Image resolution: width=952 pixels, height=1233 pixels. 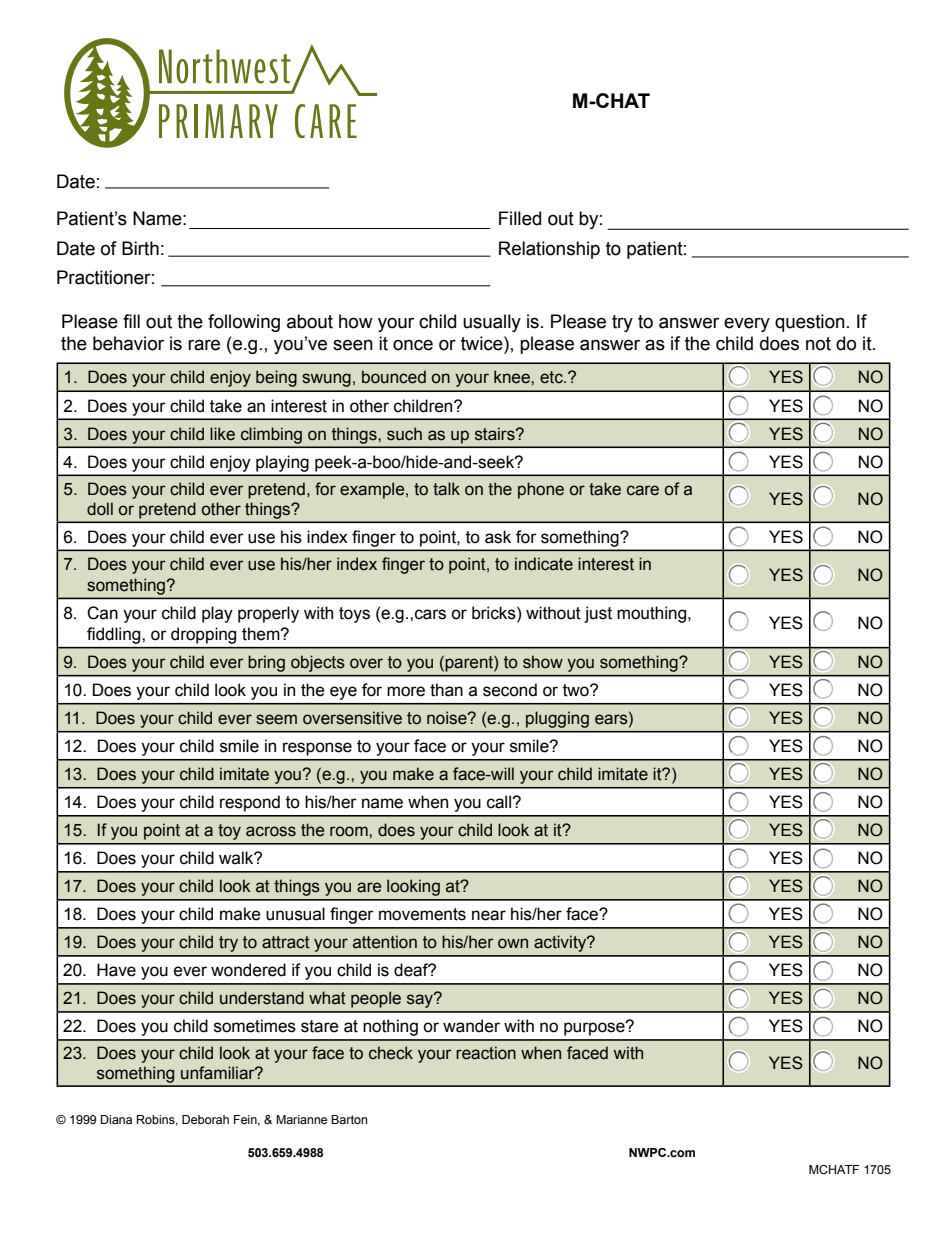 I want to click on movements, so click(x=422, y=914).
